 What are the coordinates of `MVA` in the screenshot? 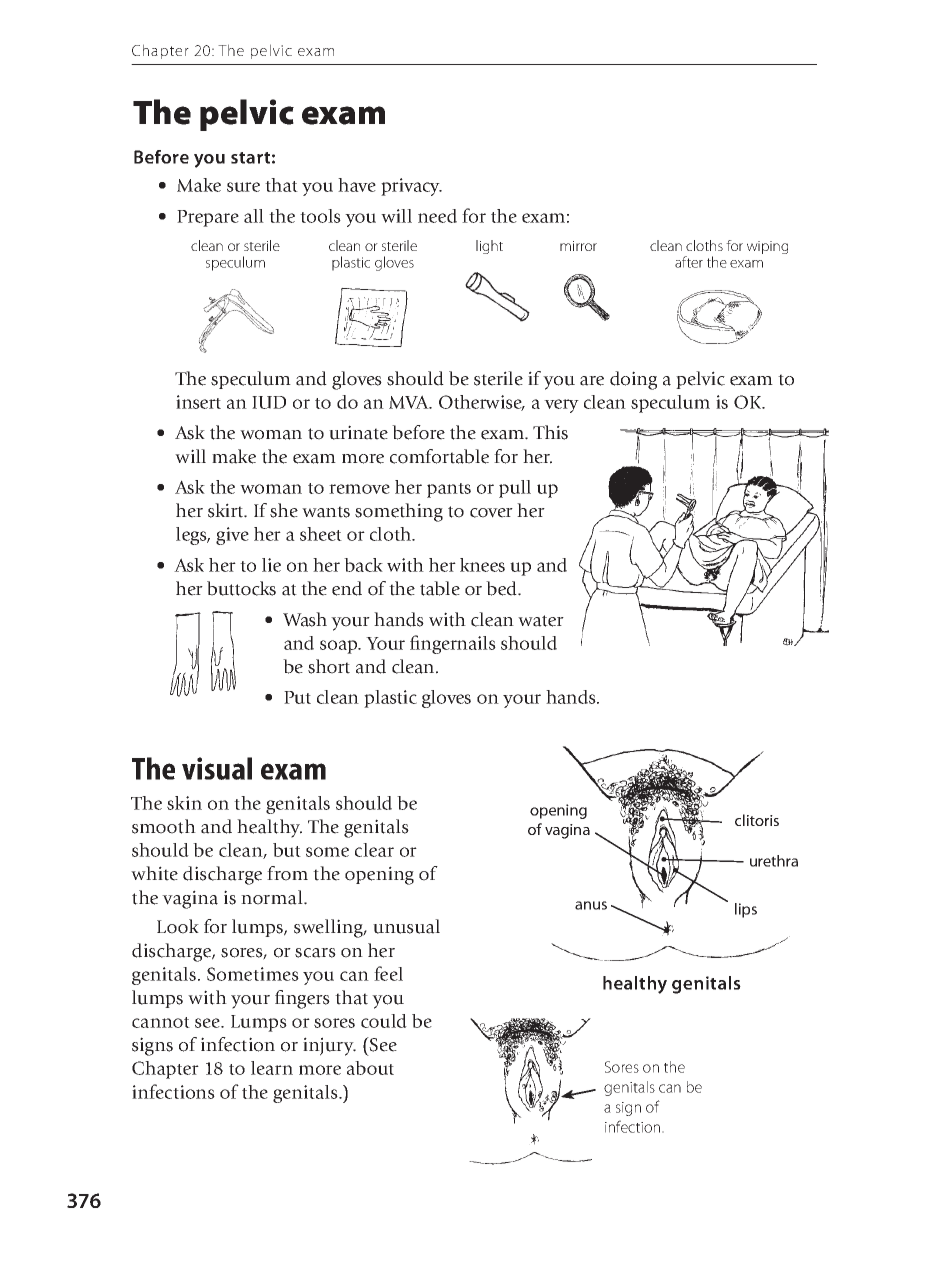 It's located at (410, 402).
